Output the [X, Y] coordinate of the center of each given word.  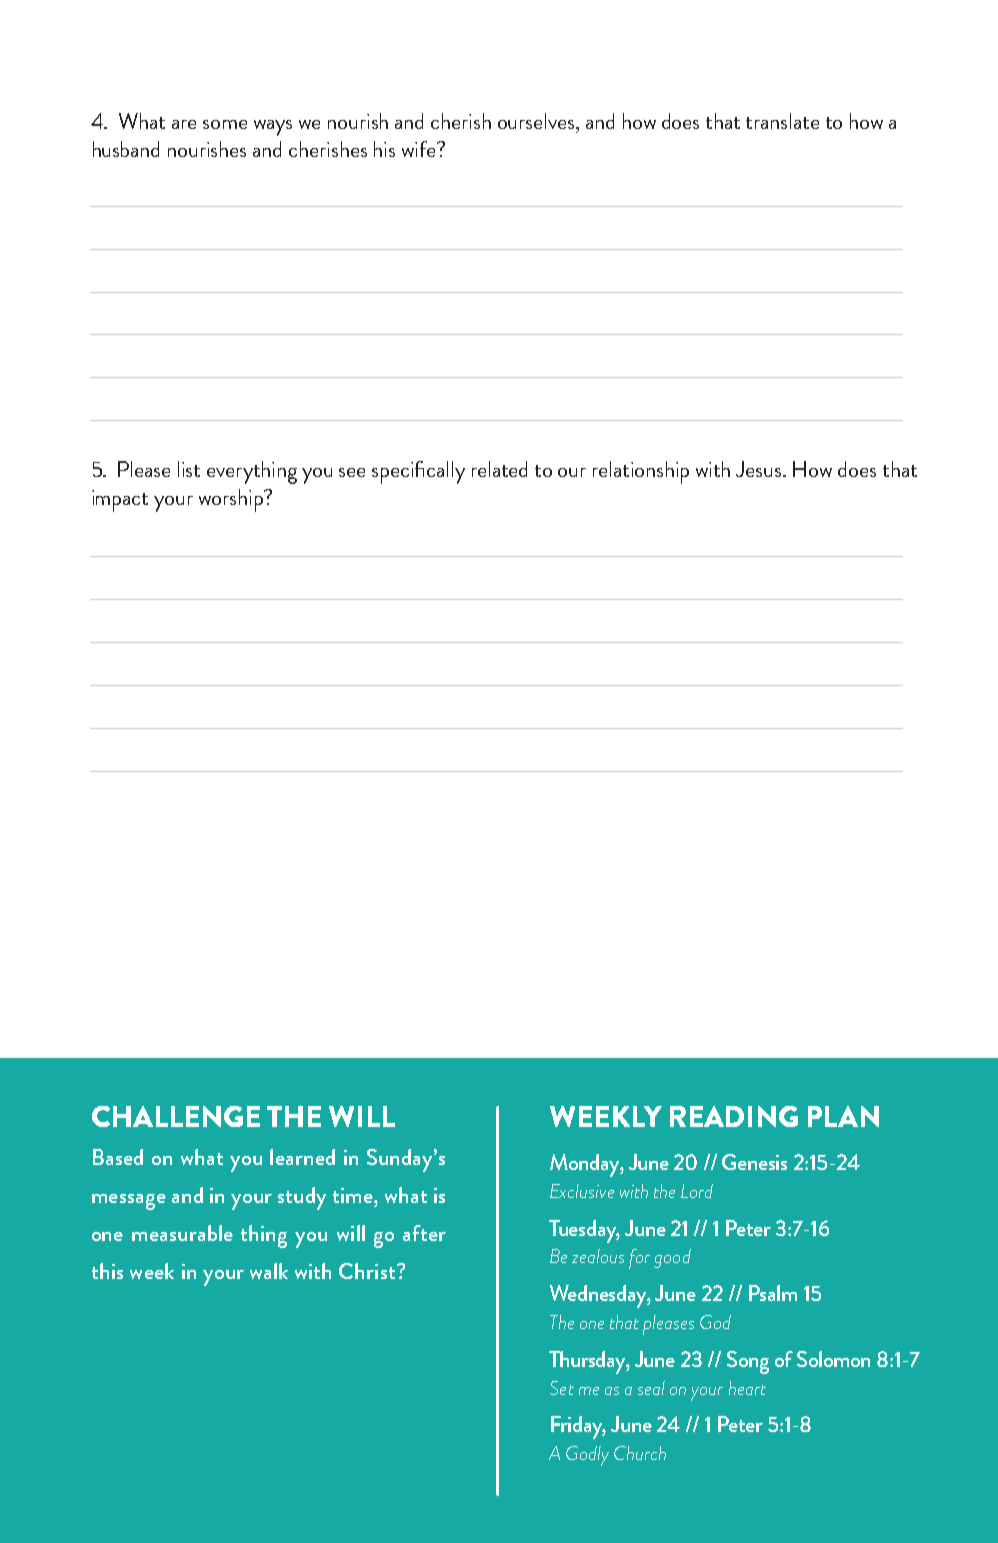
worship [232, 500]
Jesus [760, 469]
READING [734, 1116]
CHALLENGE [176, 1116]
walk [269, 1271]
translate [782, 121]
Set [562, 1388]
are [184, 124]
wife [420, 149]
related [499, 469]
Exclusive [582, 1191]
